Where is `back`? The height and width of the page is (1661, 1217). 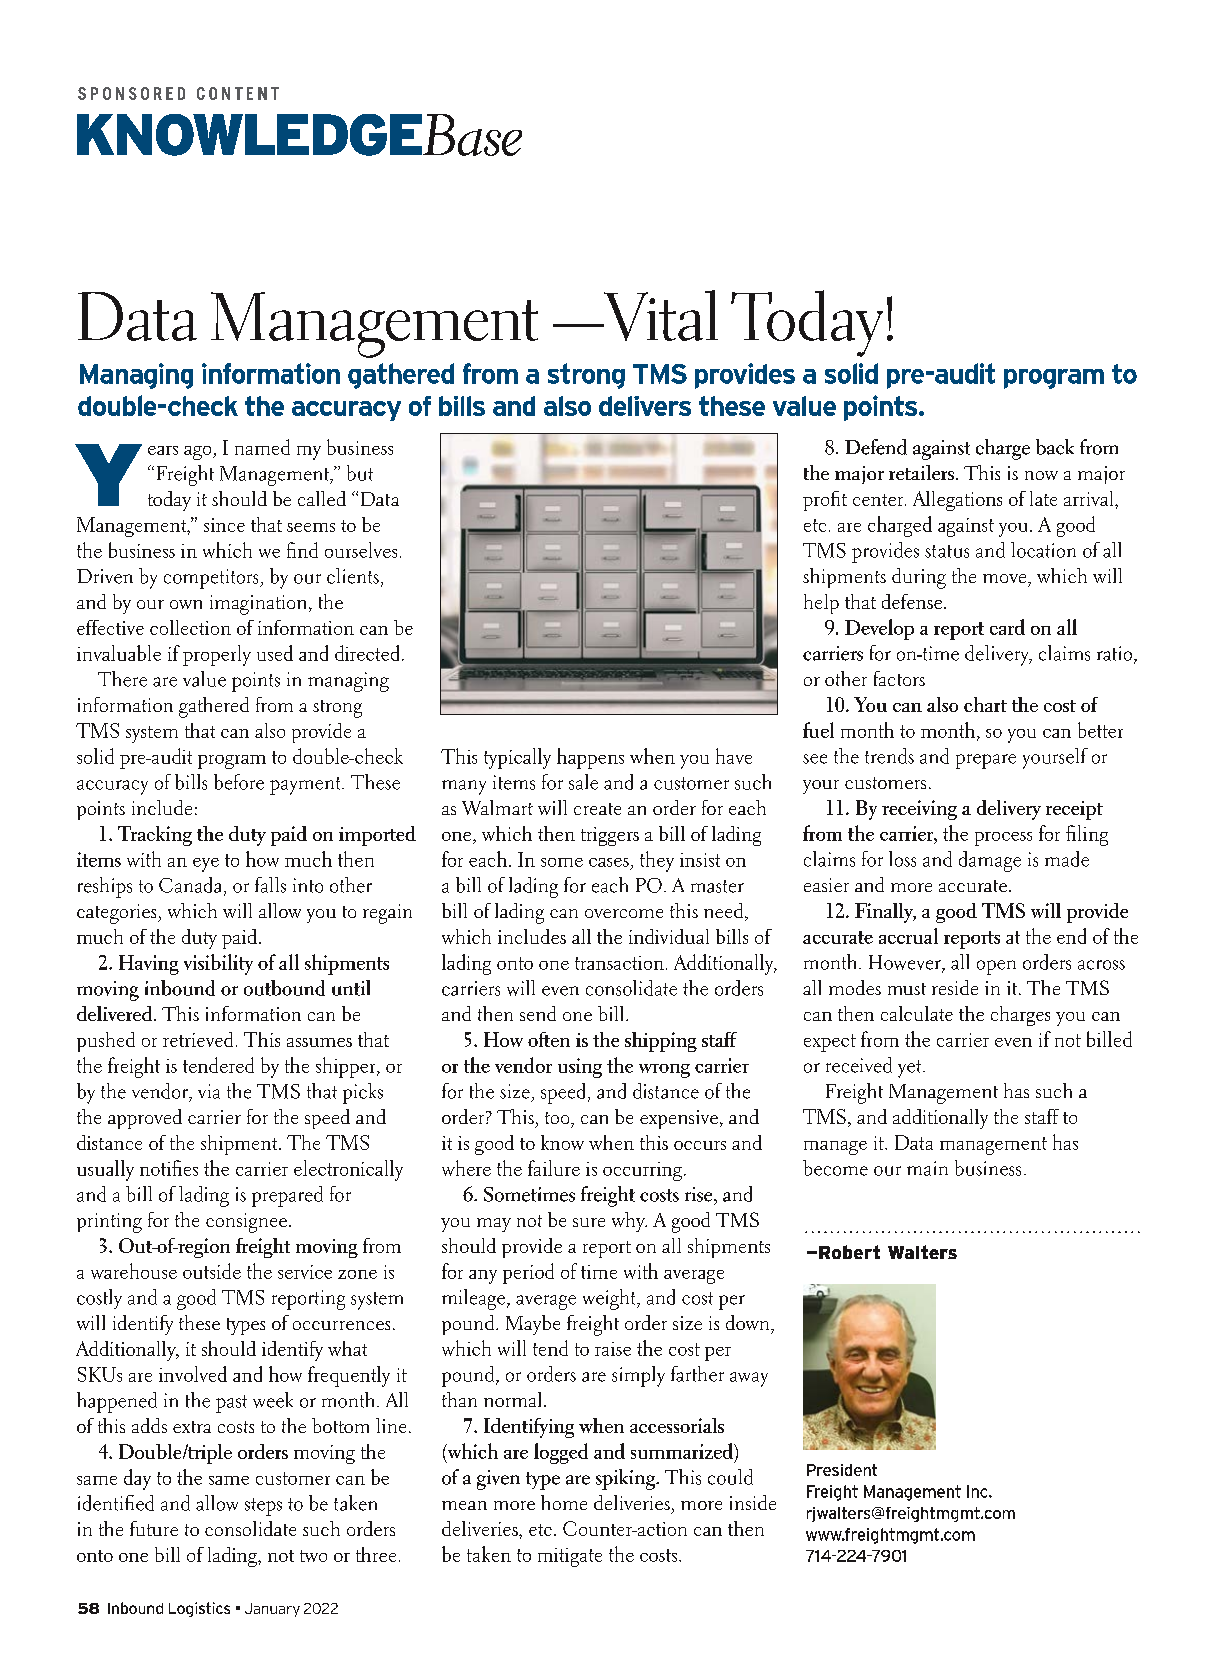 back is located at coordinates (1055, 447).
